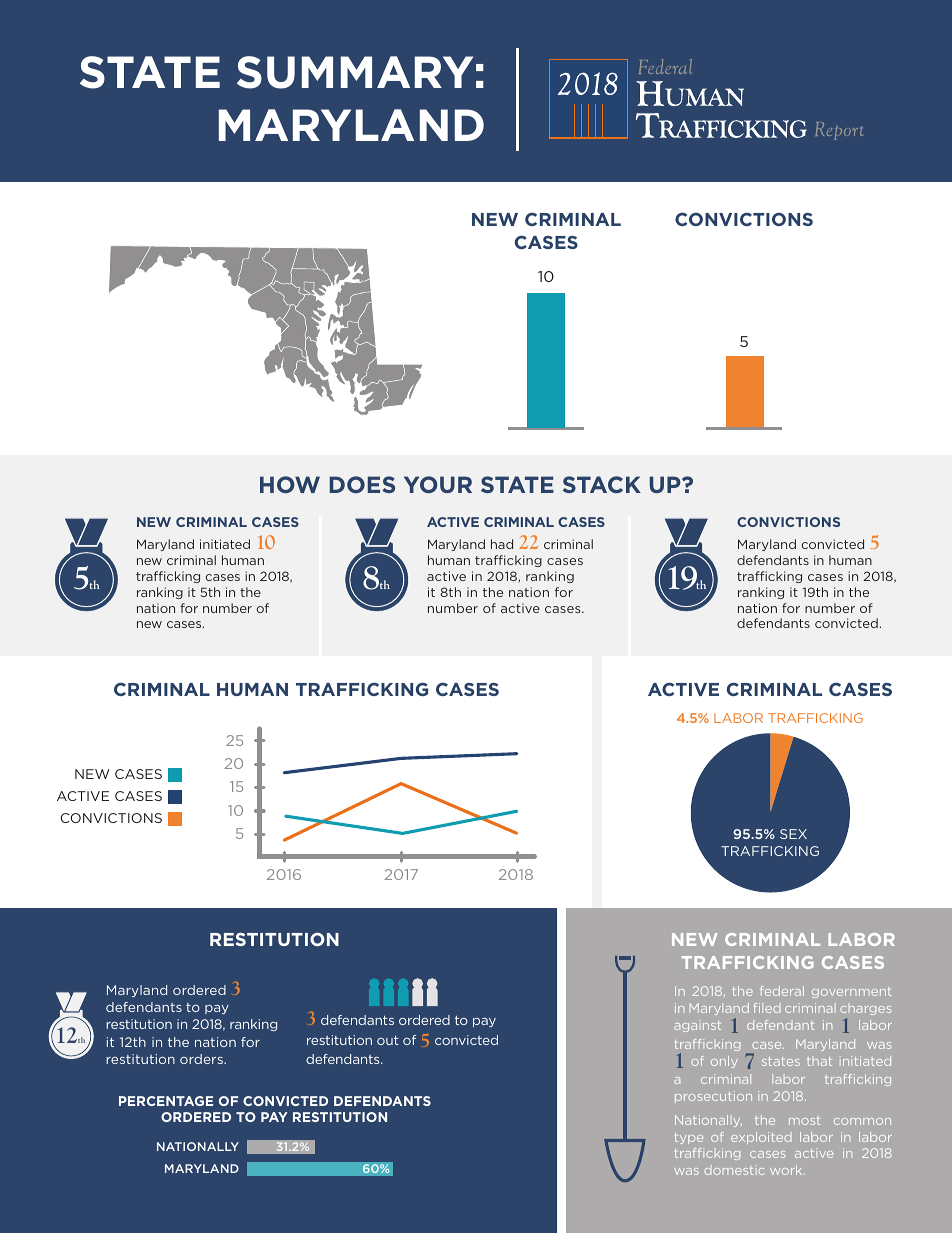 The height and width of the document is (1233, 952). What do you see at coordinates (697, 1026) in the document?
I see `against` at bounding box center [697, 1026].
